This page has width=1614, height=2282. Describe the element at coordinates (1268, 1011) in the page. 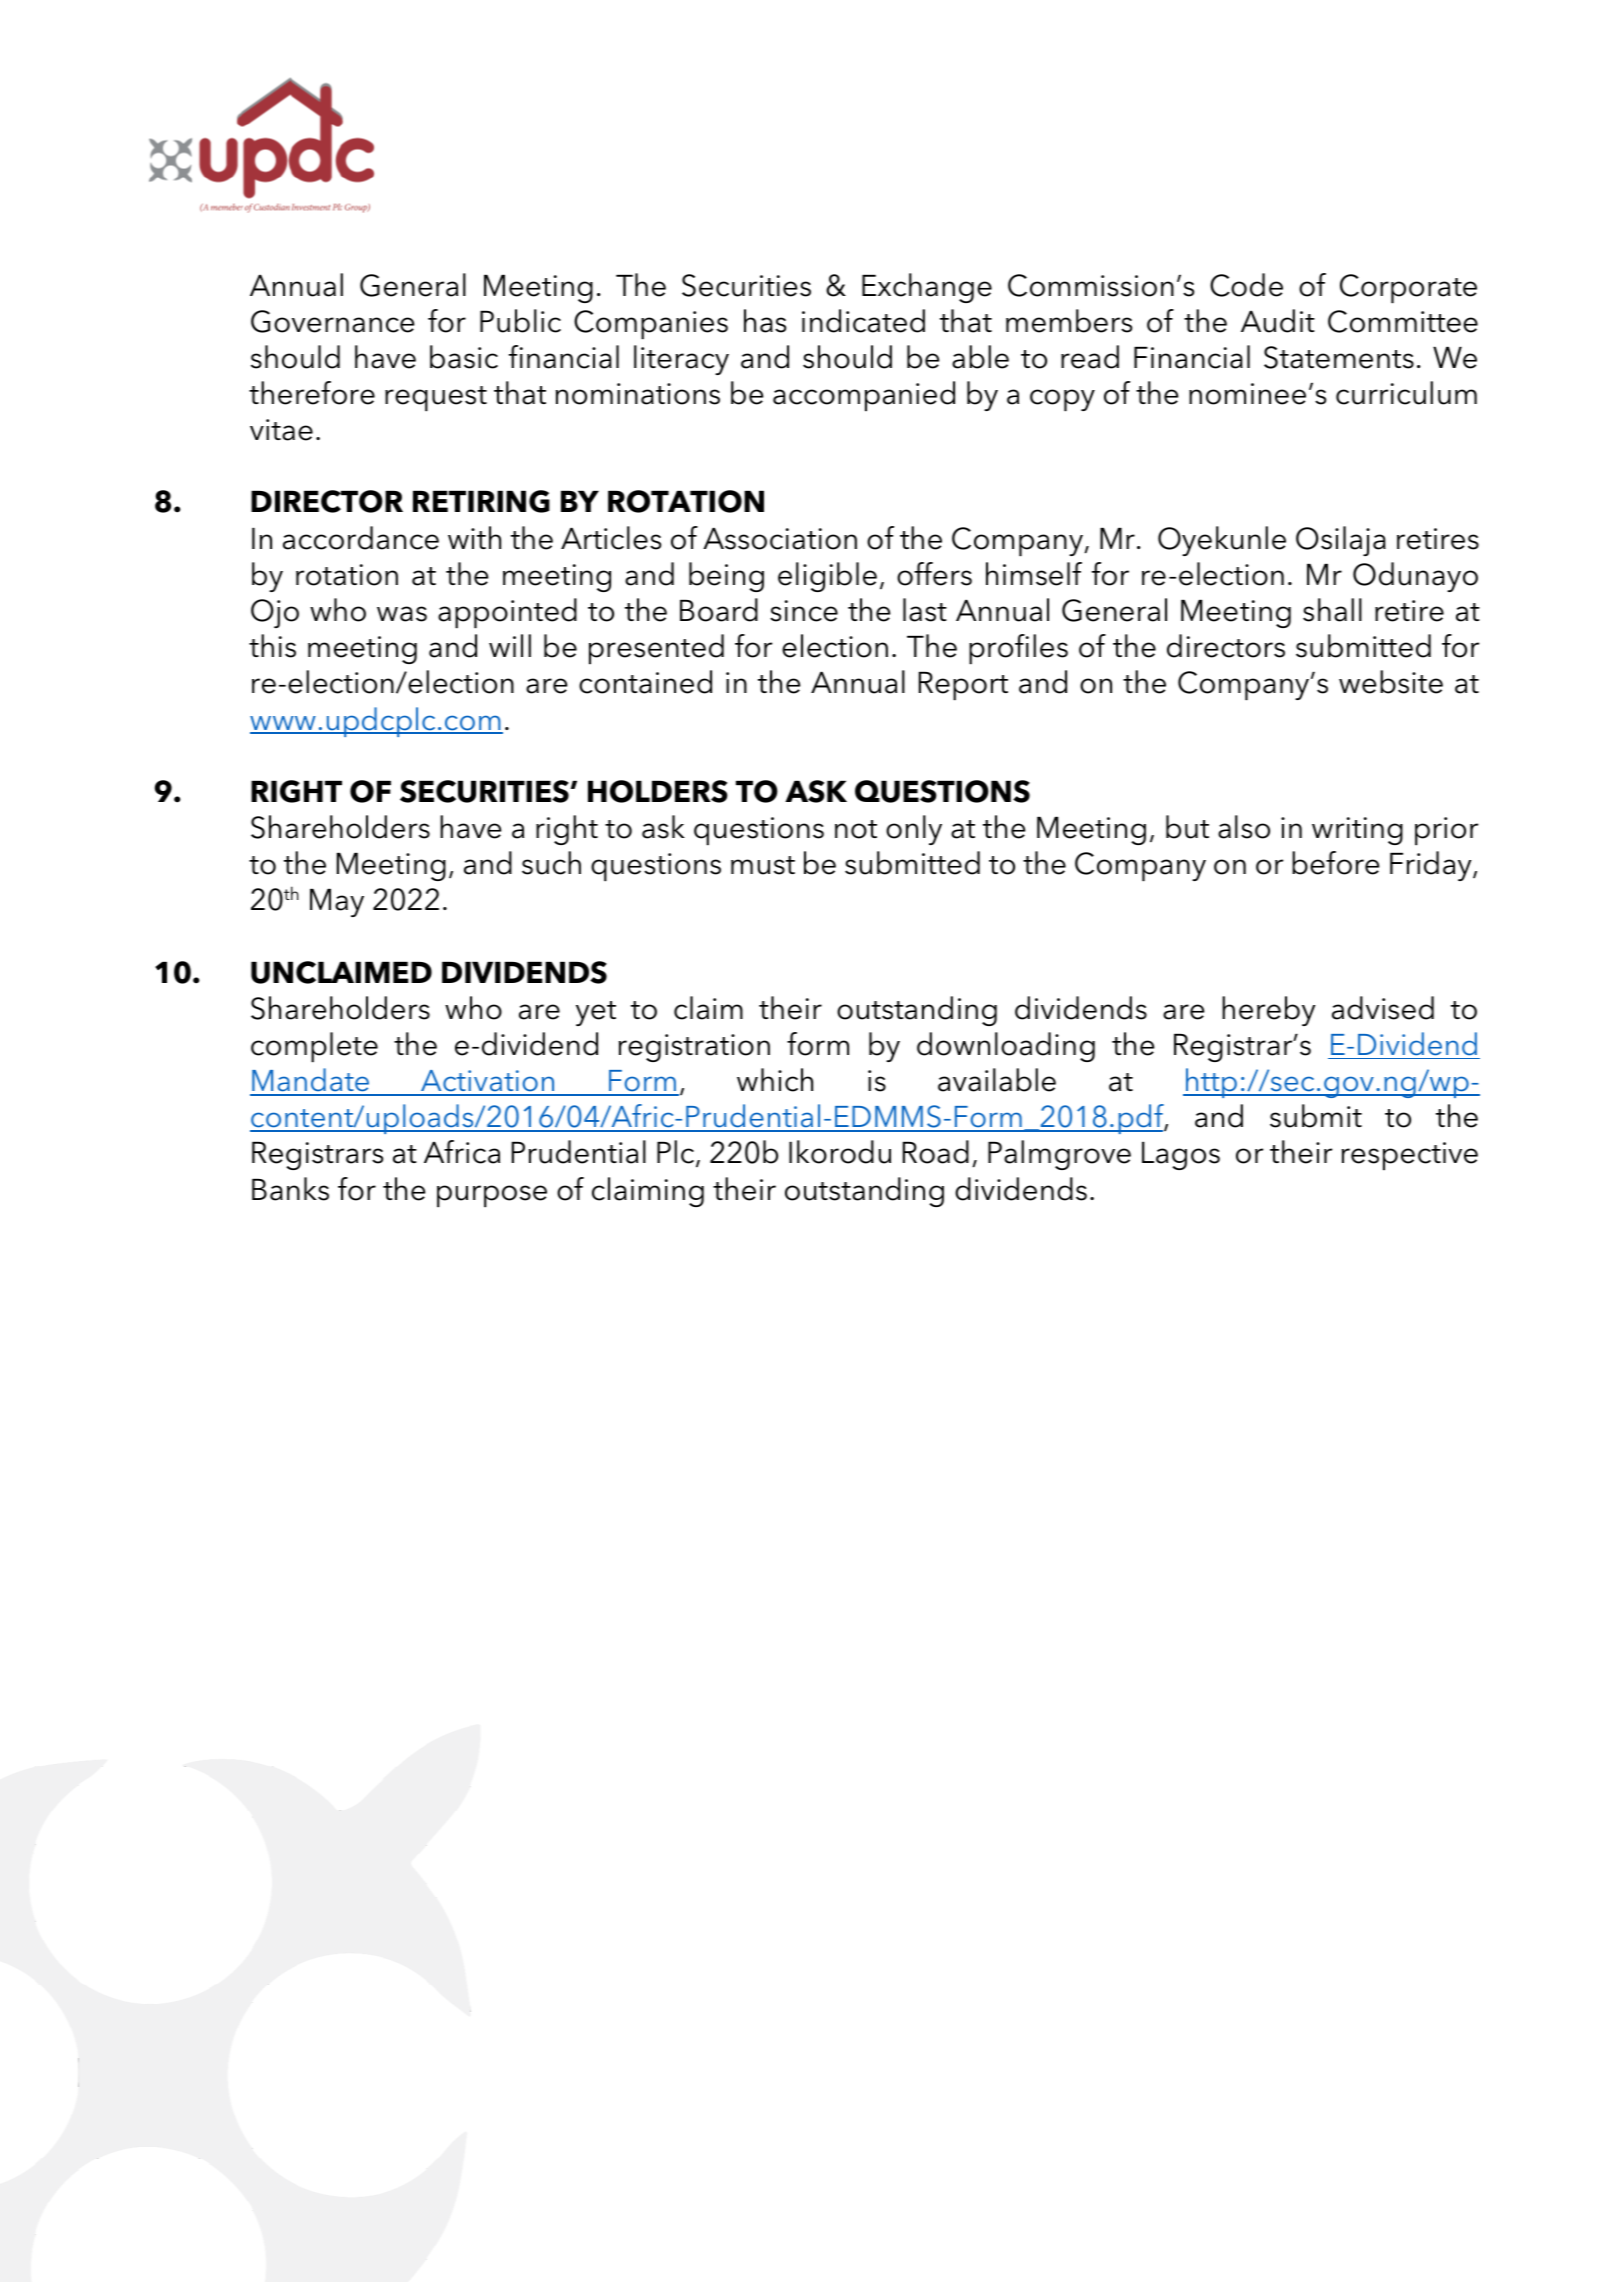

I see `hereby` at that location.
